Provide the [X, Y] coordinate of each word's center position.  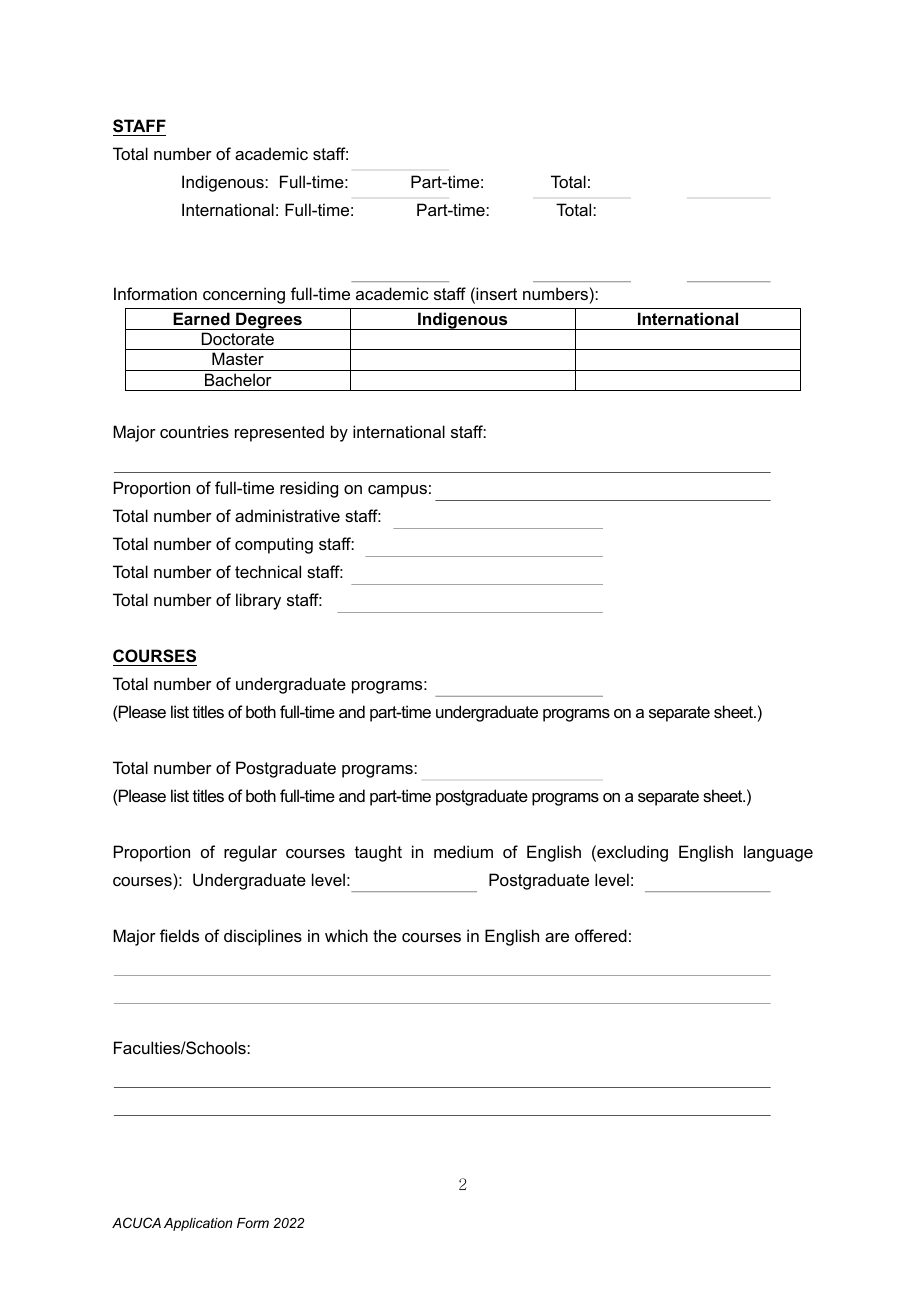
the [385, 935]
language [778, 853]
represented [279, 433]
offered [601, 935]
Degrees [269, 321]
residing [309, 489]
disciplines [263, 937]
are [557, 937]
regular [250, 853]
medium [463, 851]
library [258, 601]
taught [378, 853]
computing [274, 545]
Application [198, 1224]
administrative [287, 515]
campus [397, 491]
